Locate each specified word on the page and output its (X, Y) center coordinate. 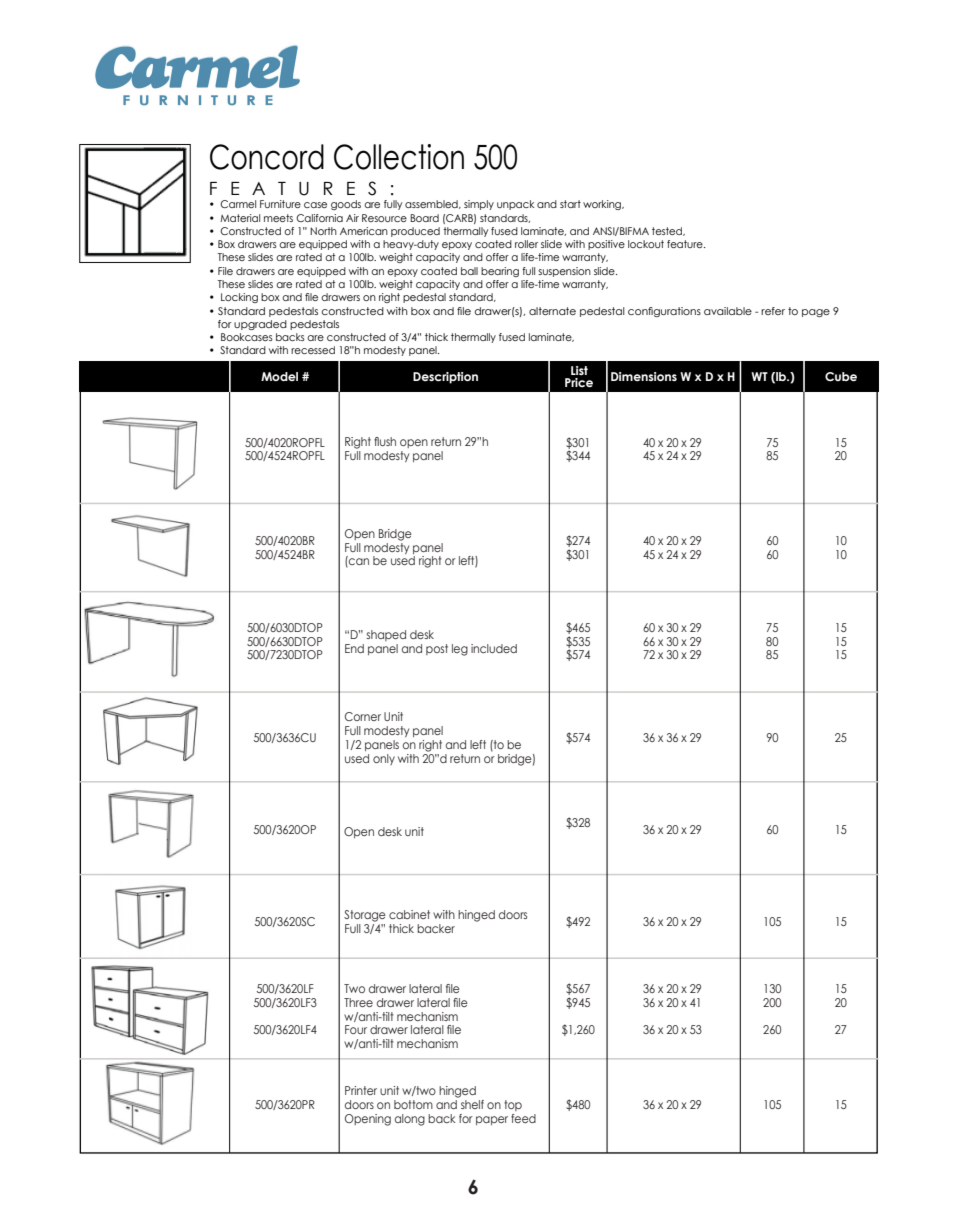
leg (460, 650)
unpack (515, 205)
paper (492, 1120)
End (354, 648)
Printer (361, 1090)
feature (686, 244)
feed (523, 1118)
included (494, 648)
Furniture (280, 204)
